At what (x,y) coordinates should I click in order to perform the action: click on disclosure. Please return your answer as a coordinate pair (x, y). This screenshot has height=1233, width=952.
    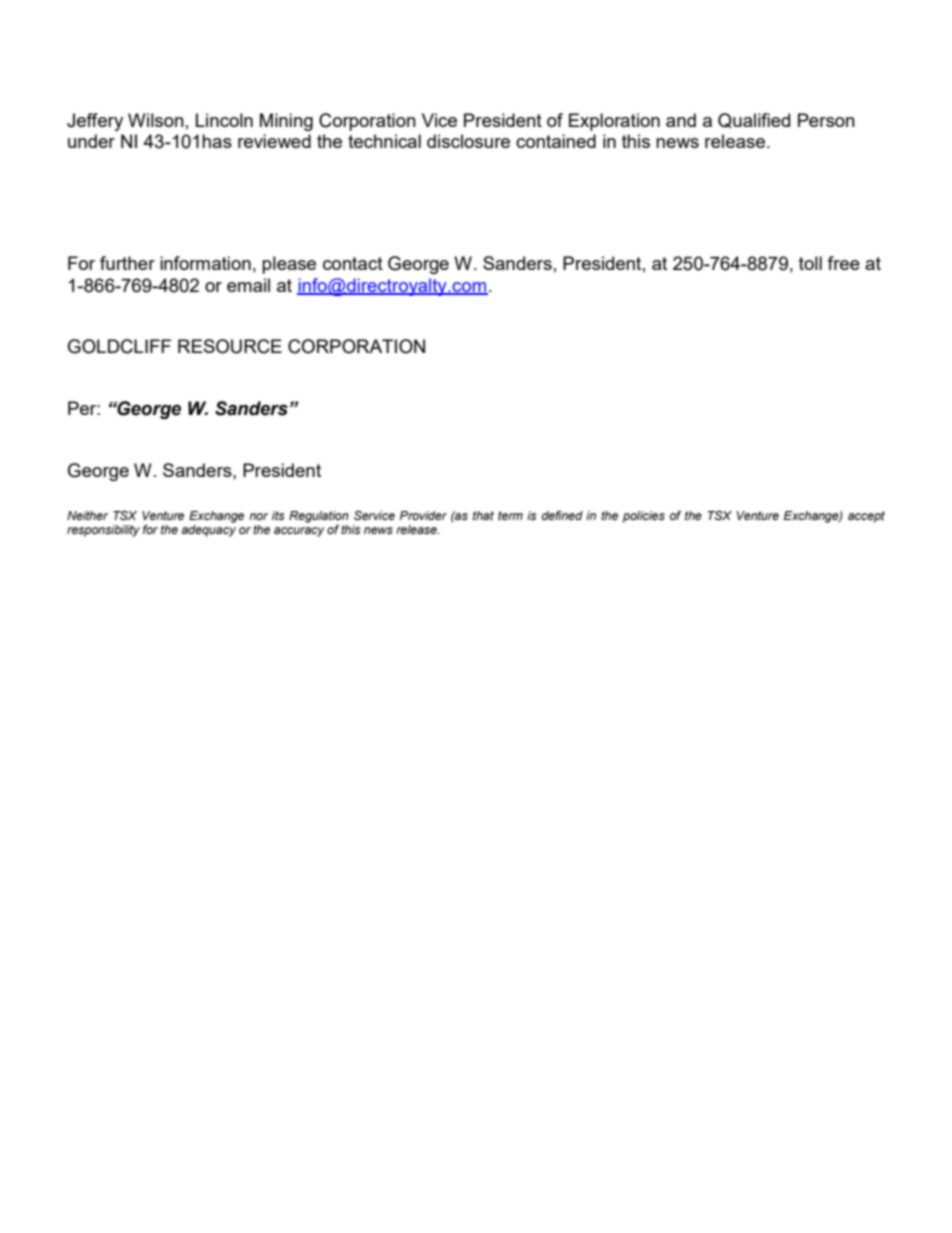
    Looking at the image, I should click on (468, 141).
